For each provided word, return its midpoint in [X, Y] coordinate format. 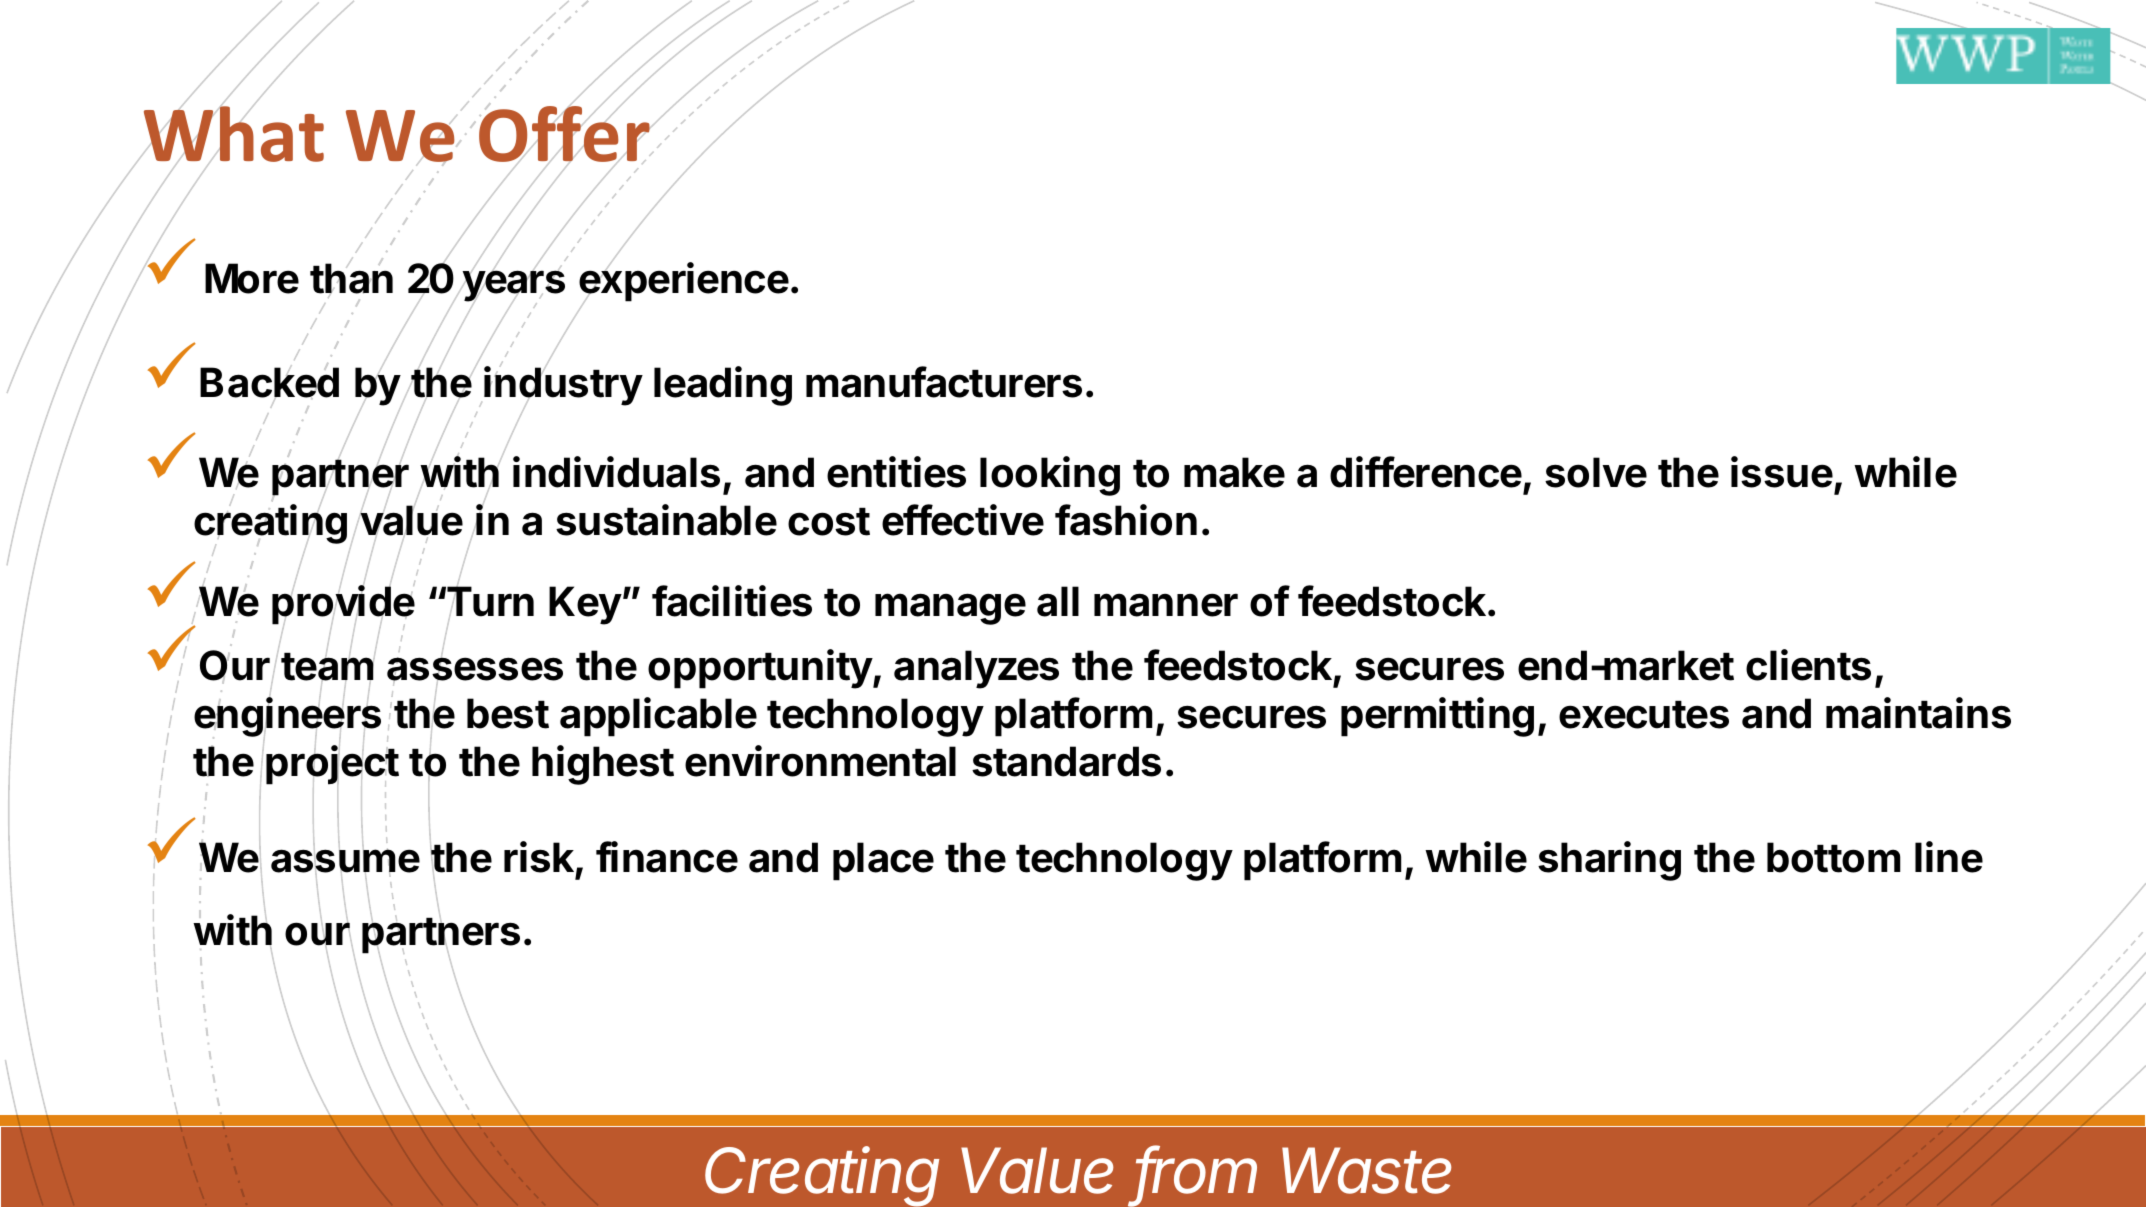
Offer [565, 134]
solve [1596, 472]
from [1196, 1171]
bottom [1834, 857]
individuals [616, 472]
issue [1782, 472]
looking [1050, 476]
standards [1066, 761]
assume [345, 862]
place [883, 861]
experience [684, 283]
